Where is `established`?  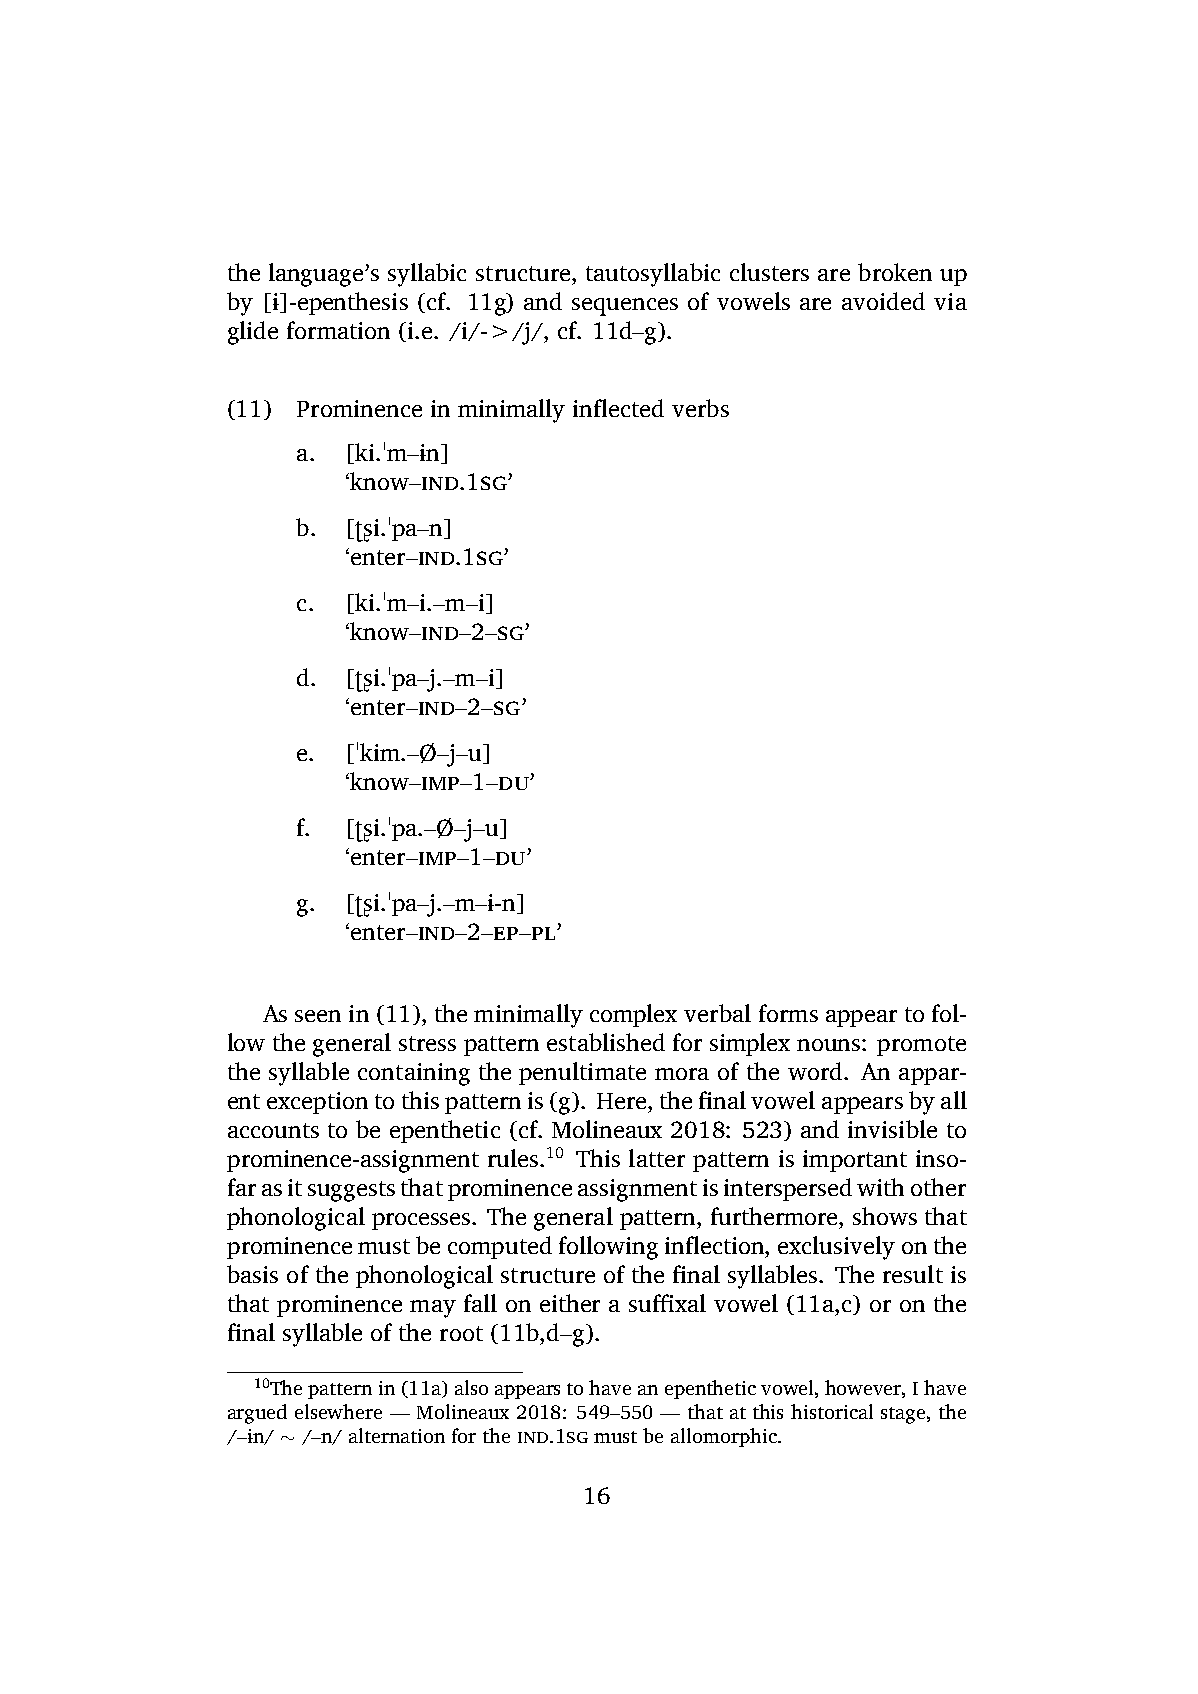 established is located at coordinates (606, 1042).
